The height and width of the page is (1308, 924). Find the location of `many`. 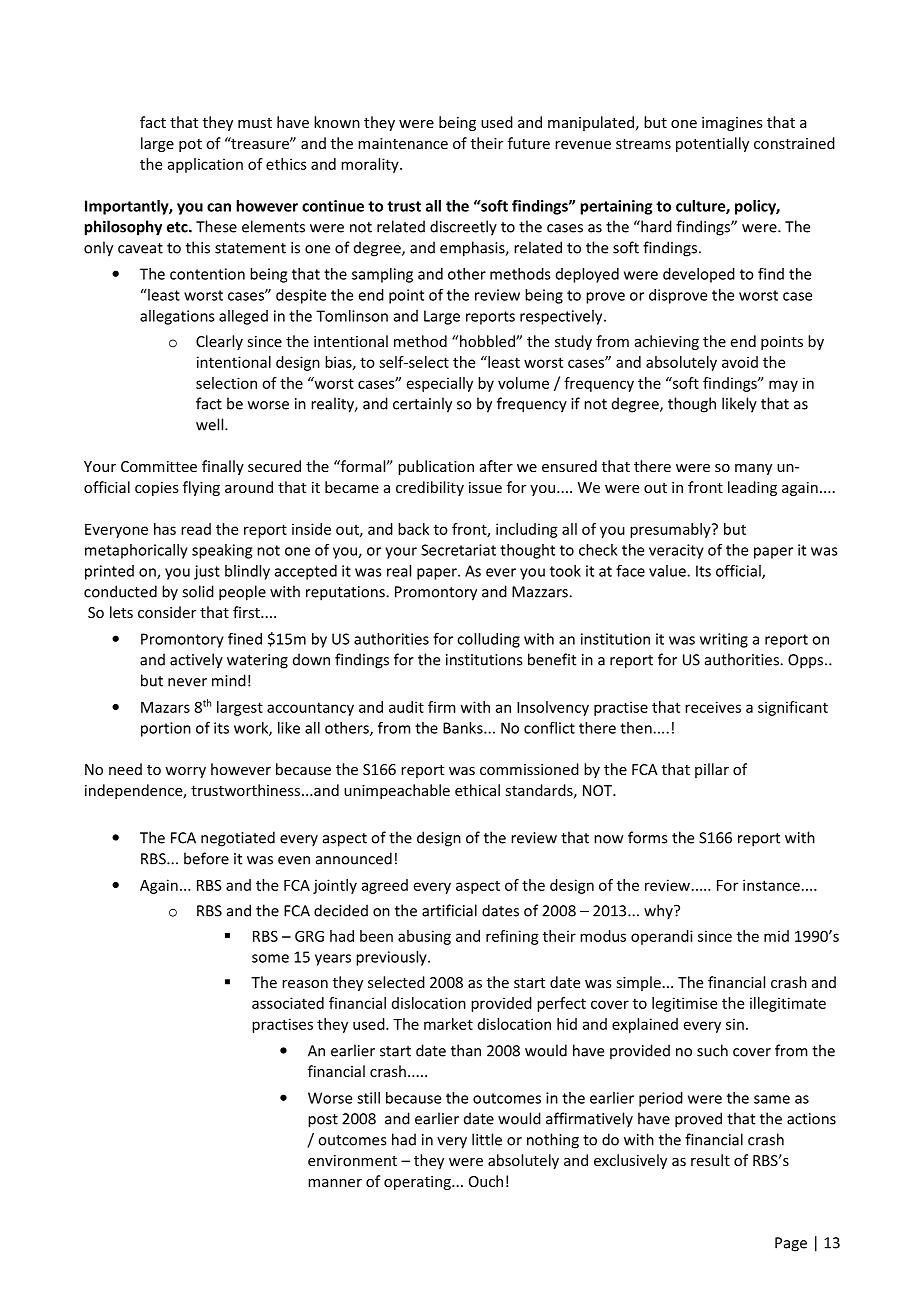

many is located at coordinates (753, 469).
